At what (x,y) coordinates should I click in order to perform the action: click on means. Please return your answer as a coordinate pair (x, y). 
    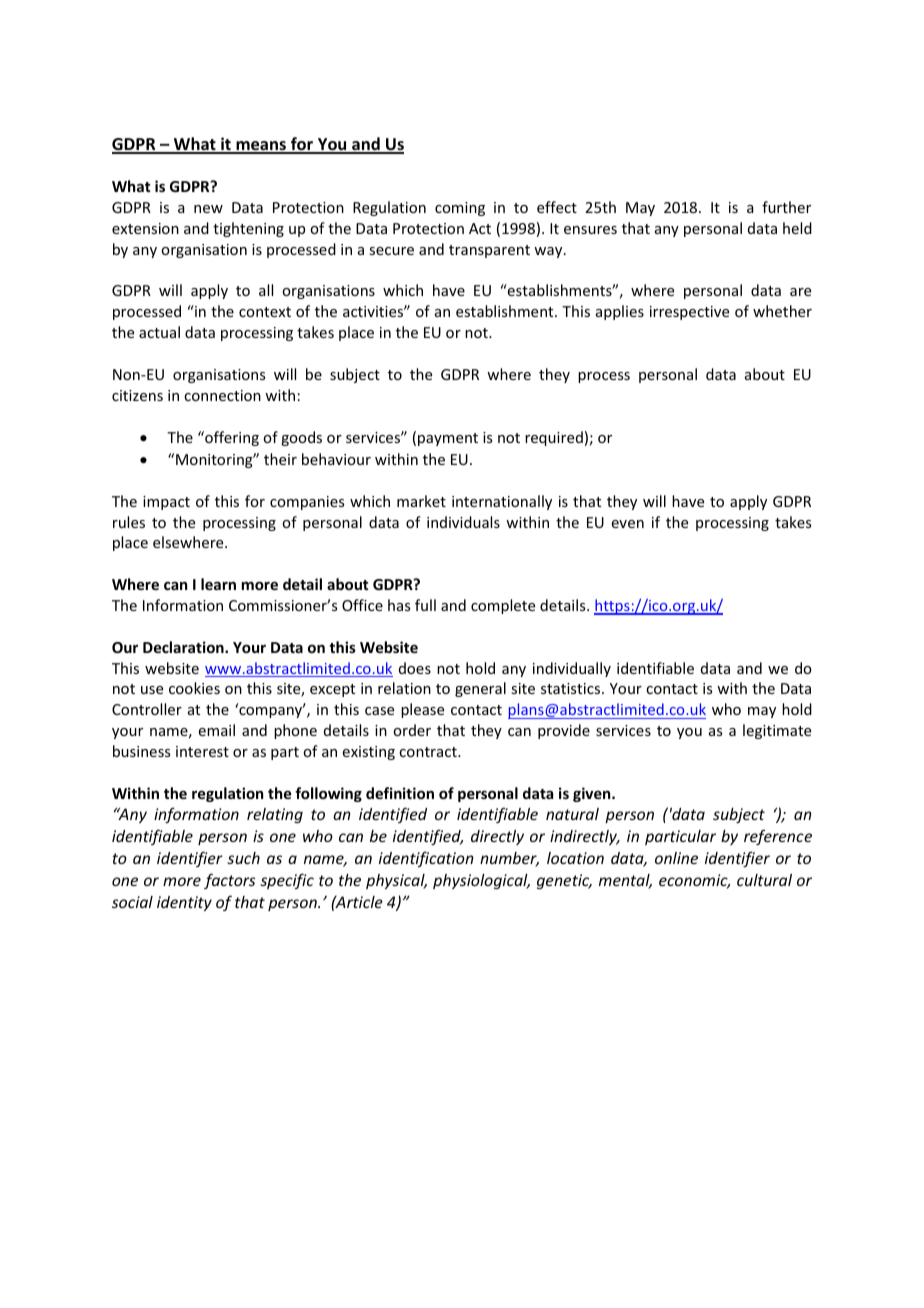
    Looking at the image, I should click on (261, 147).
